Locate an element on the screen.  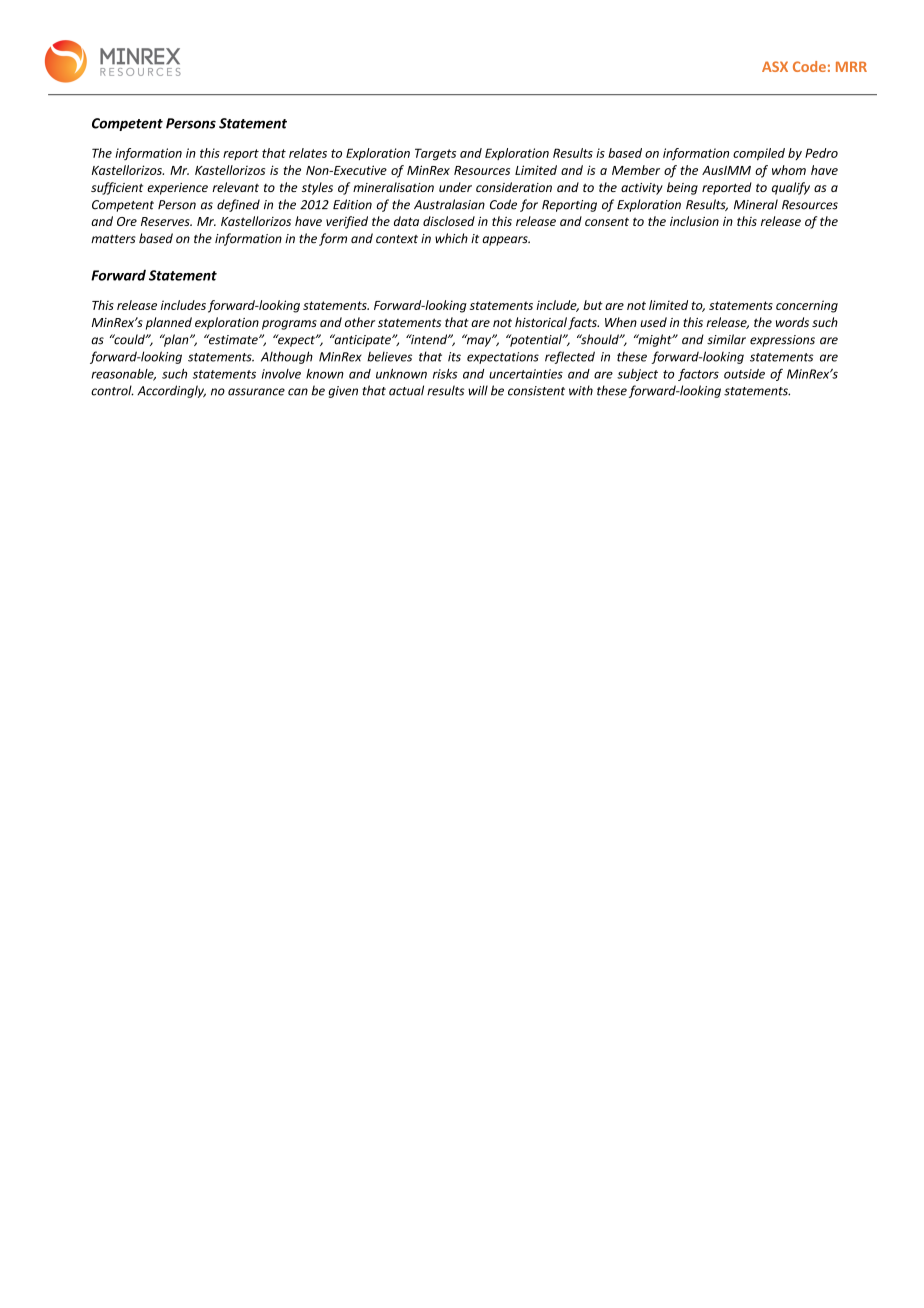
MRR is located at coordinates (851, 66).
